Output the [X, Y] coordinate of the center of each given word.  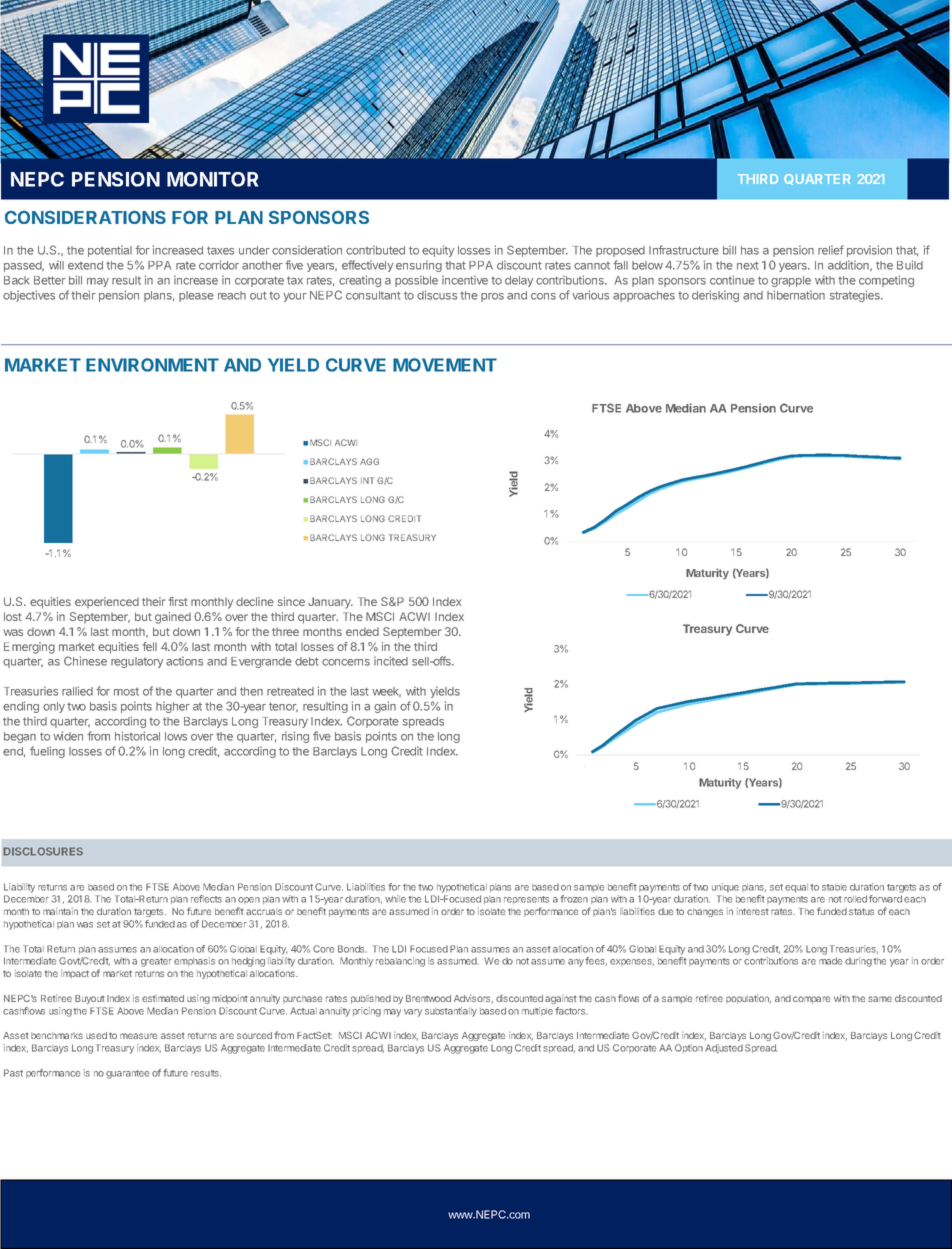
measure [138, 1036]
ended [362, 632]
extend [85, 265]
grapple [791, 281]
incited [391, 661]
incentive [465, 280]
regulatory [137, 662]
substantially [451, 1012]
